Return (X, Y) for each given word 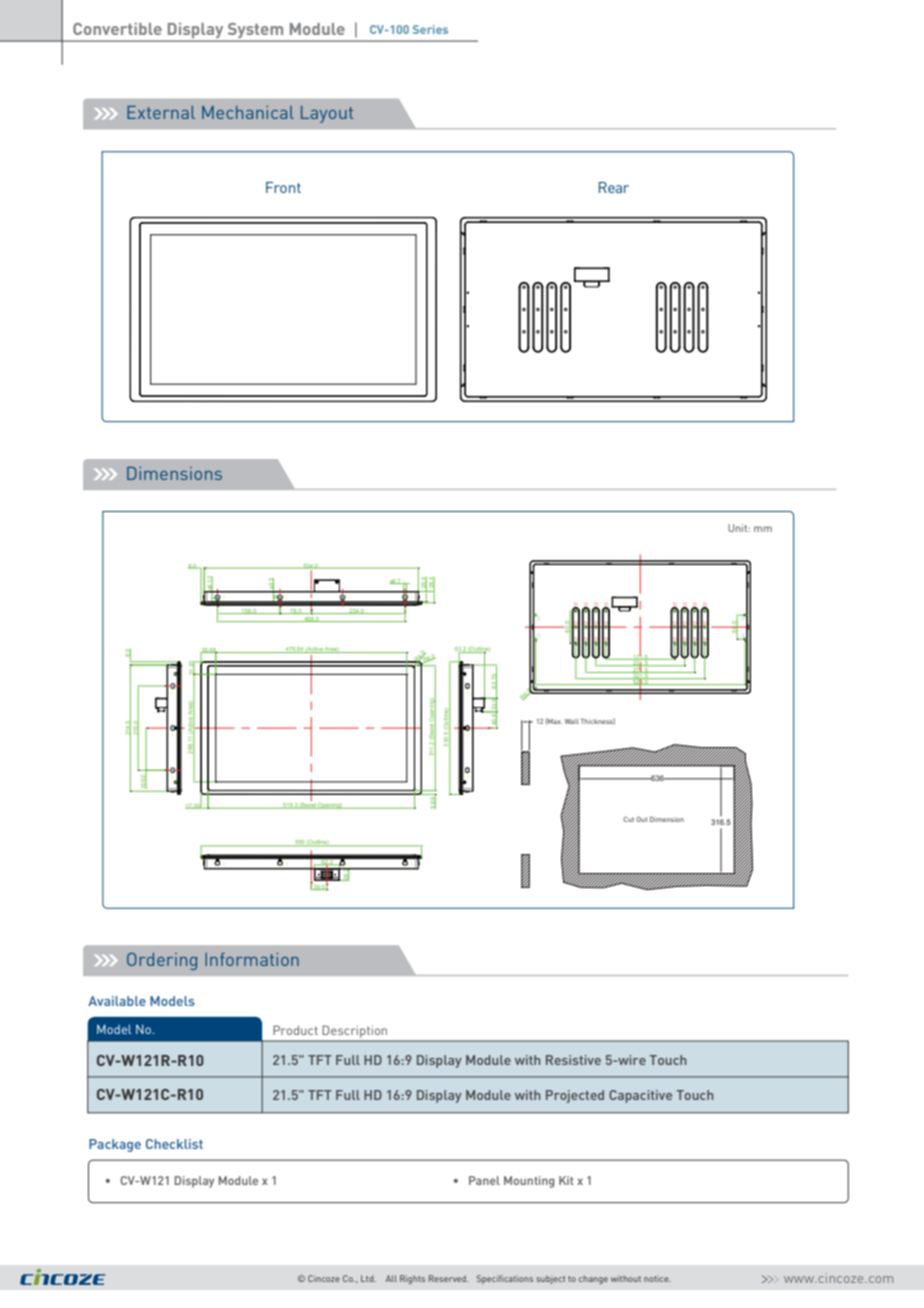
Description (355, 1033)
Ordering (162, 961)
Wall (572, 721)
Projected (575, 1096)
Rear (614, 187)
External (161, 112)
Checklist (174, 1144)
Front (283, 187)
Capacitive (640, 1096)
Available (117, 1001)
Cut (628, 819)
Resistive (573, 1060)
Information (252, 959)
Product (295, 1030)
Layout (327, 114)
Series (430, 29)
